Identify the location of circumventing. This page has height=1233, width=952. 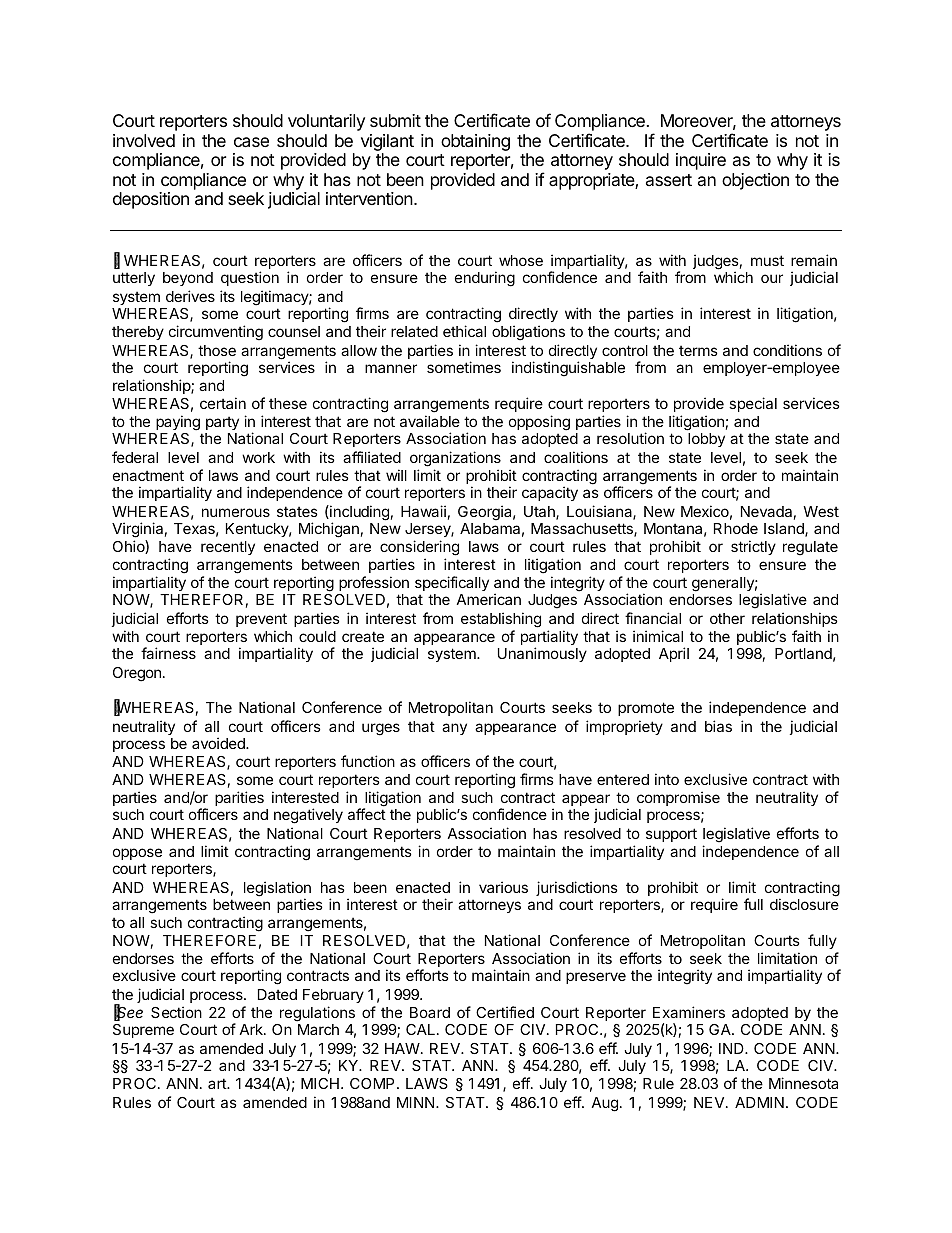
(216, 333).
